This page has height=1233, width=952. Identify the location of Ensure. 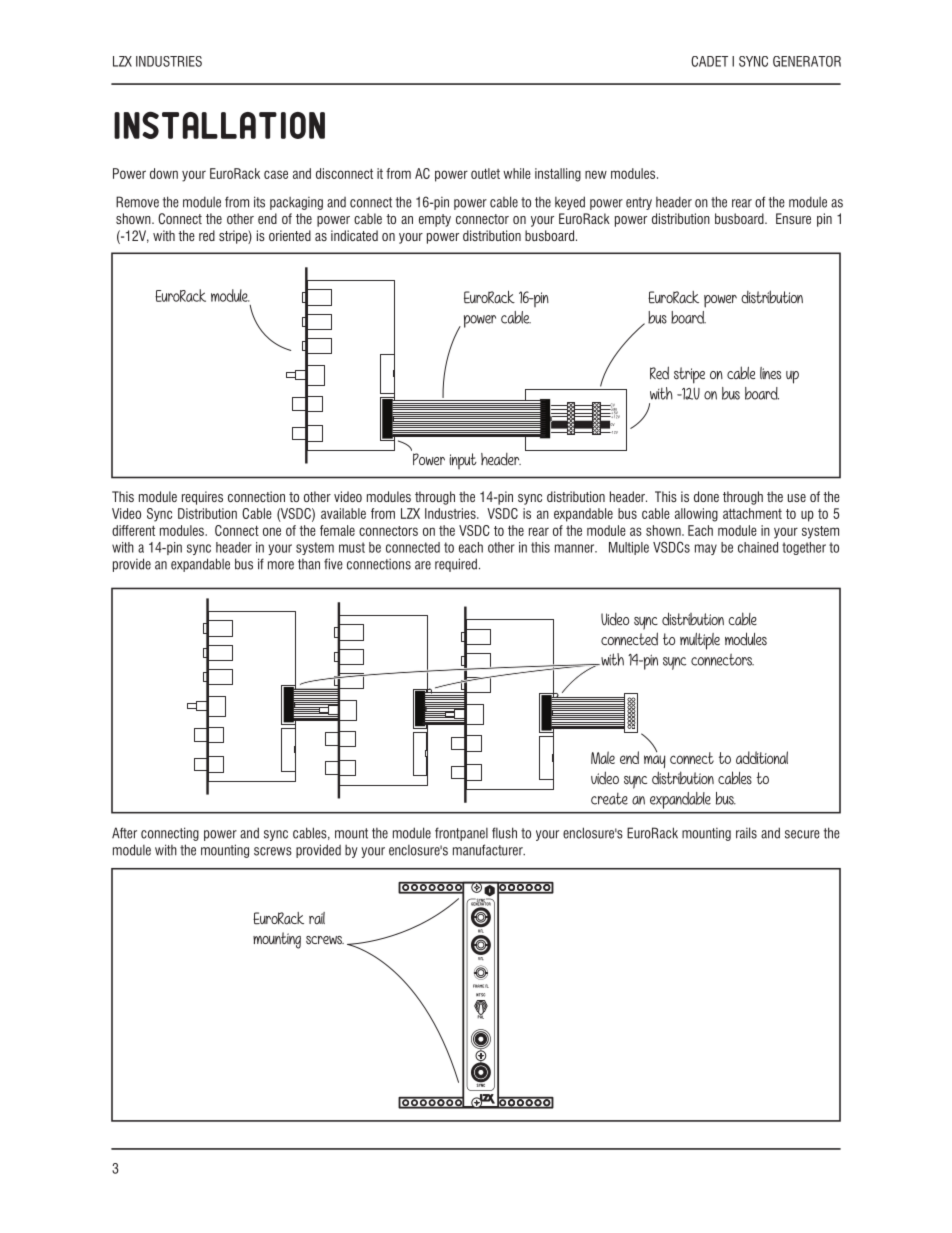
(793, 218).
